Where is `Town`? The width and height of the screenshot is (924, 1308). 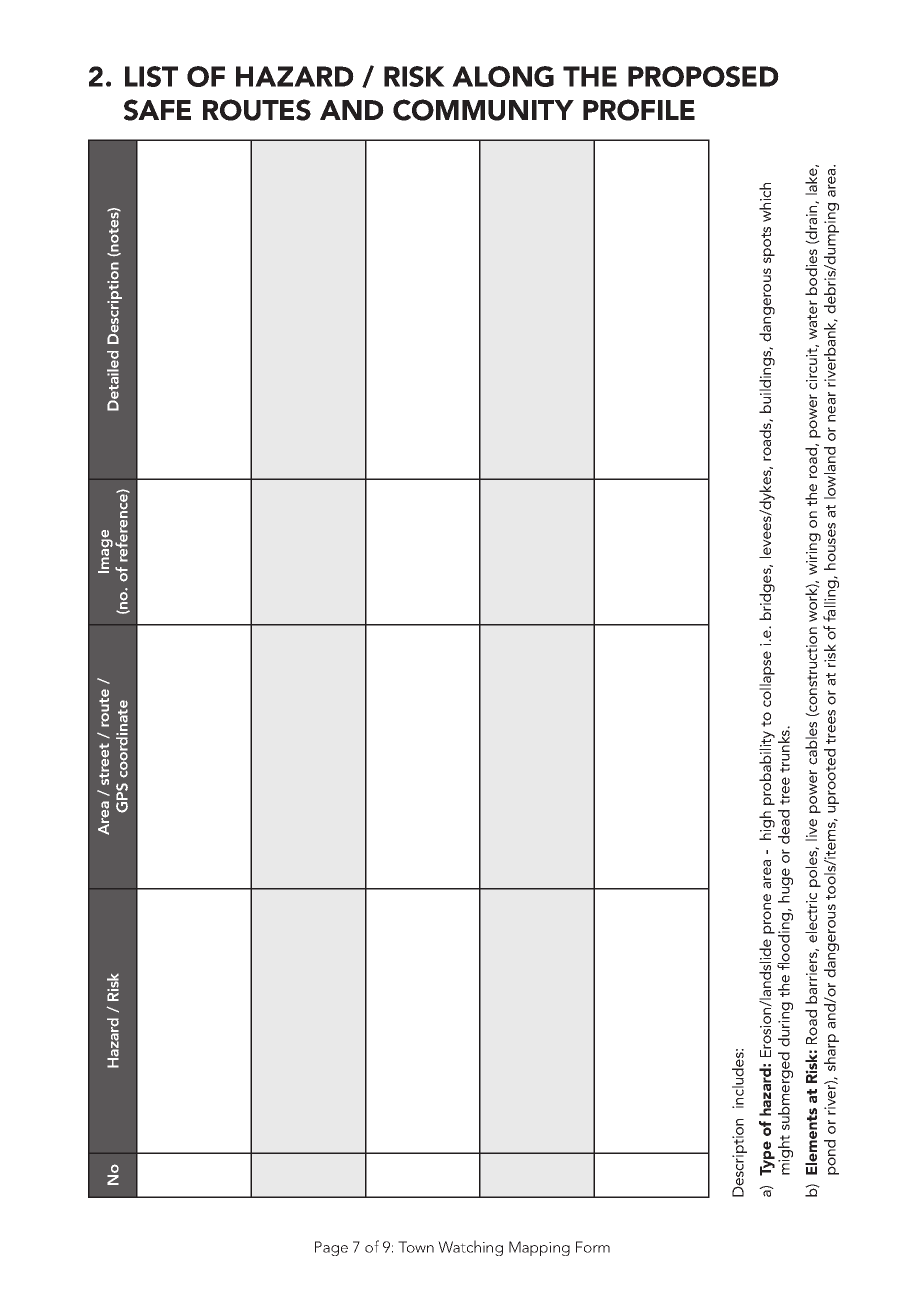 Town is located at coordinates (416, 1247).
